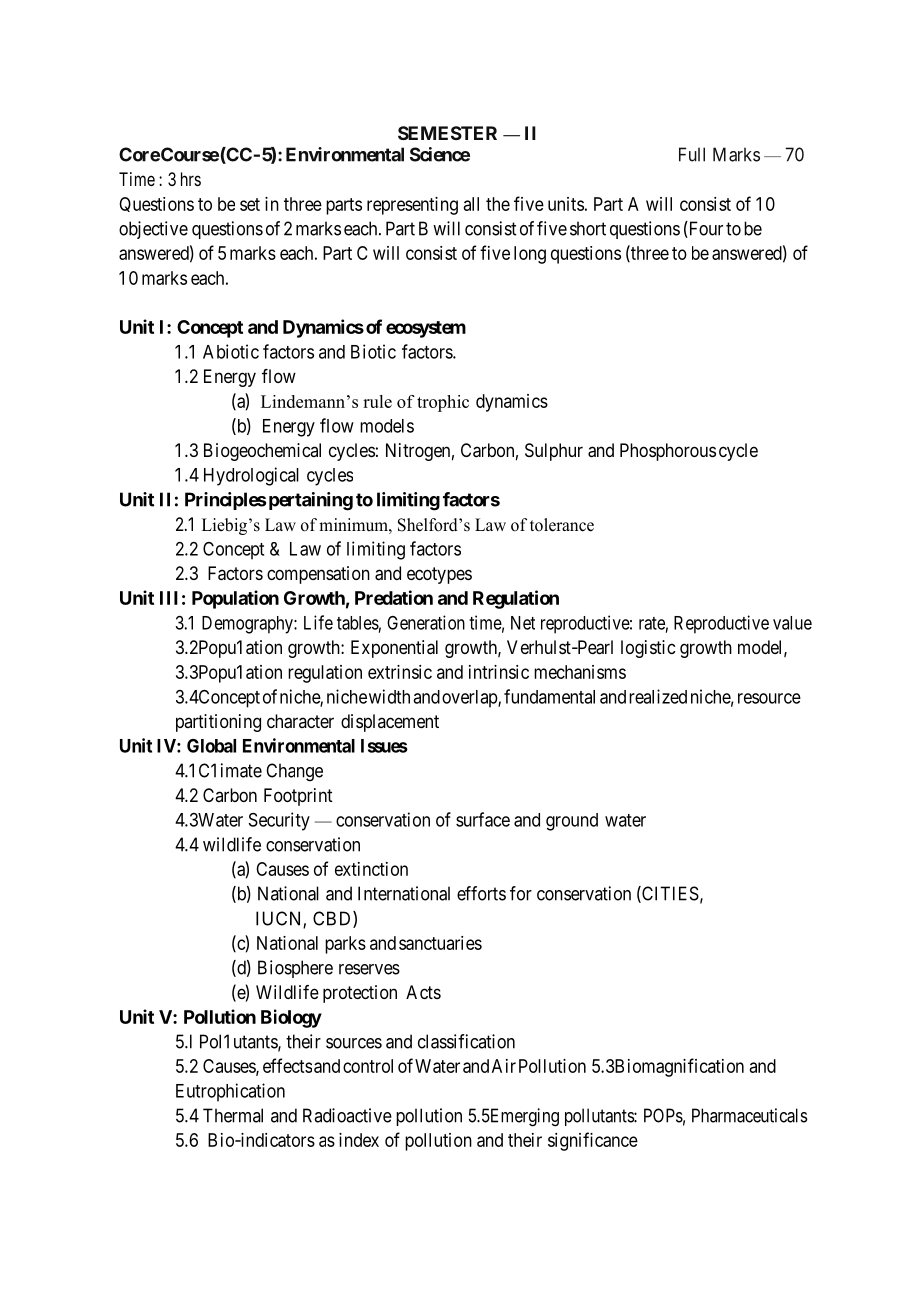 This document has height=1307, width=924. Describe the element at coordinates (554, 452) in the document. I see `Sulphur` at that location.
